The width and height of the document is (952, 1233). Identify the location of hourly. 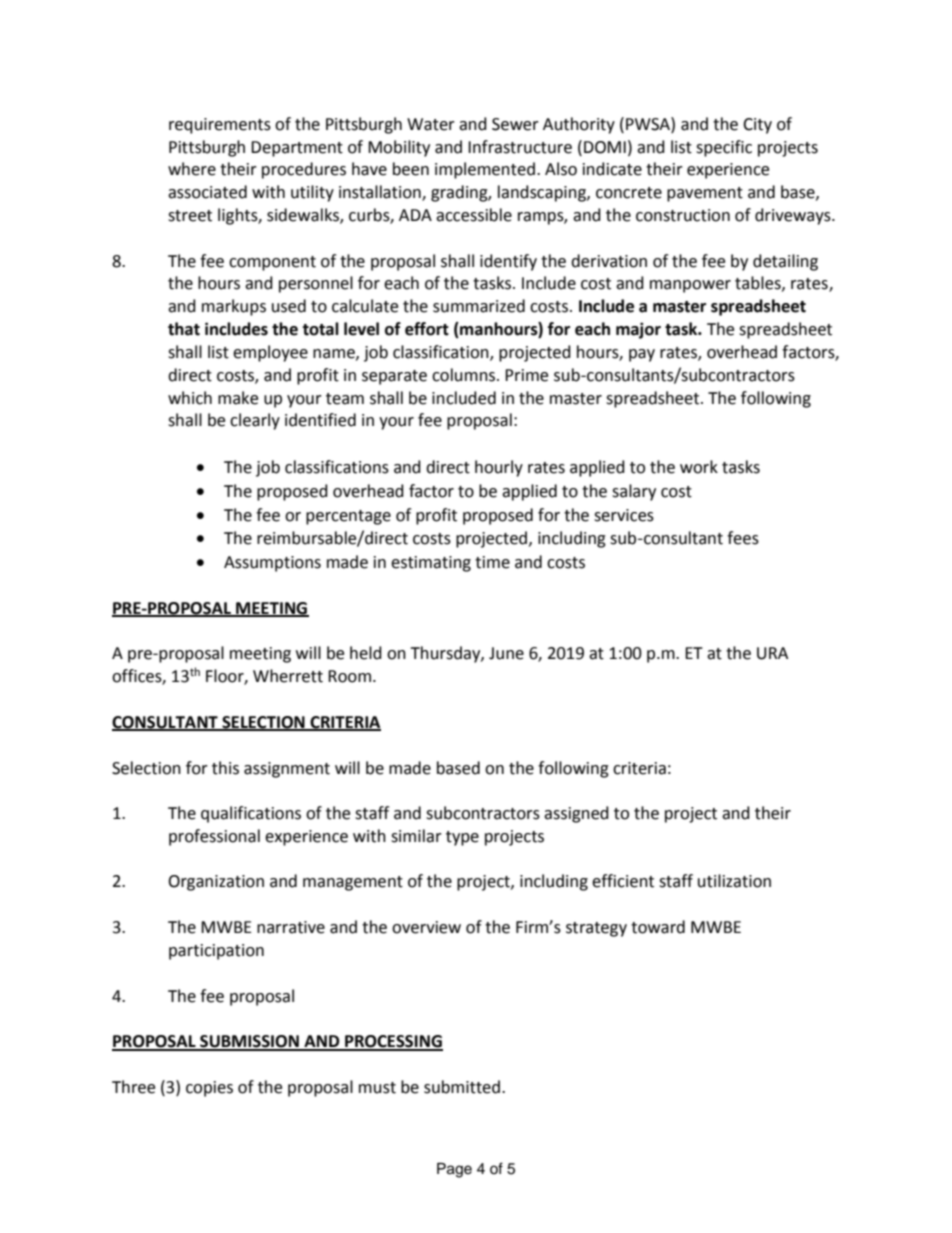
(499, 468).
